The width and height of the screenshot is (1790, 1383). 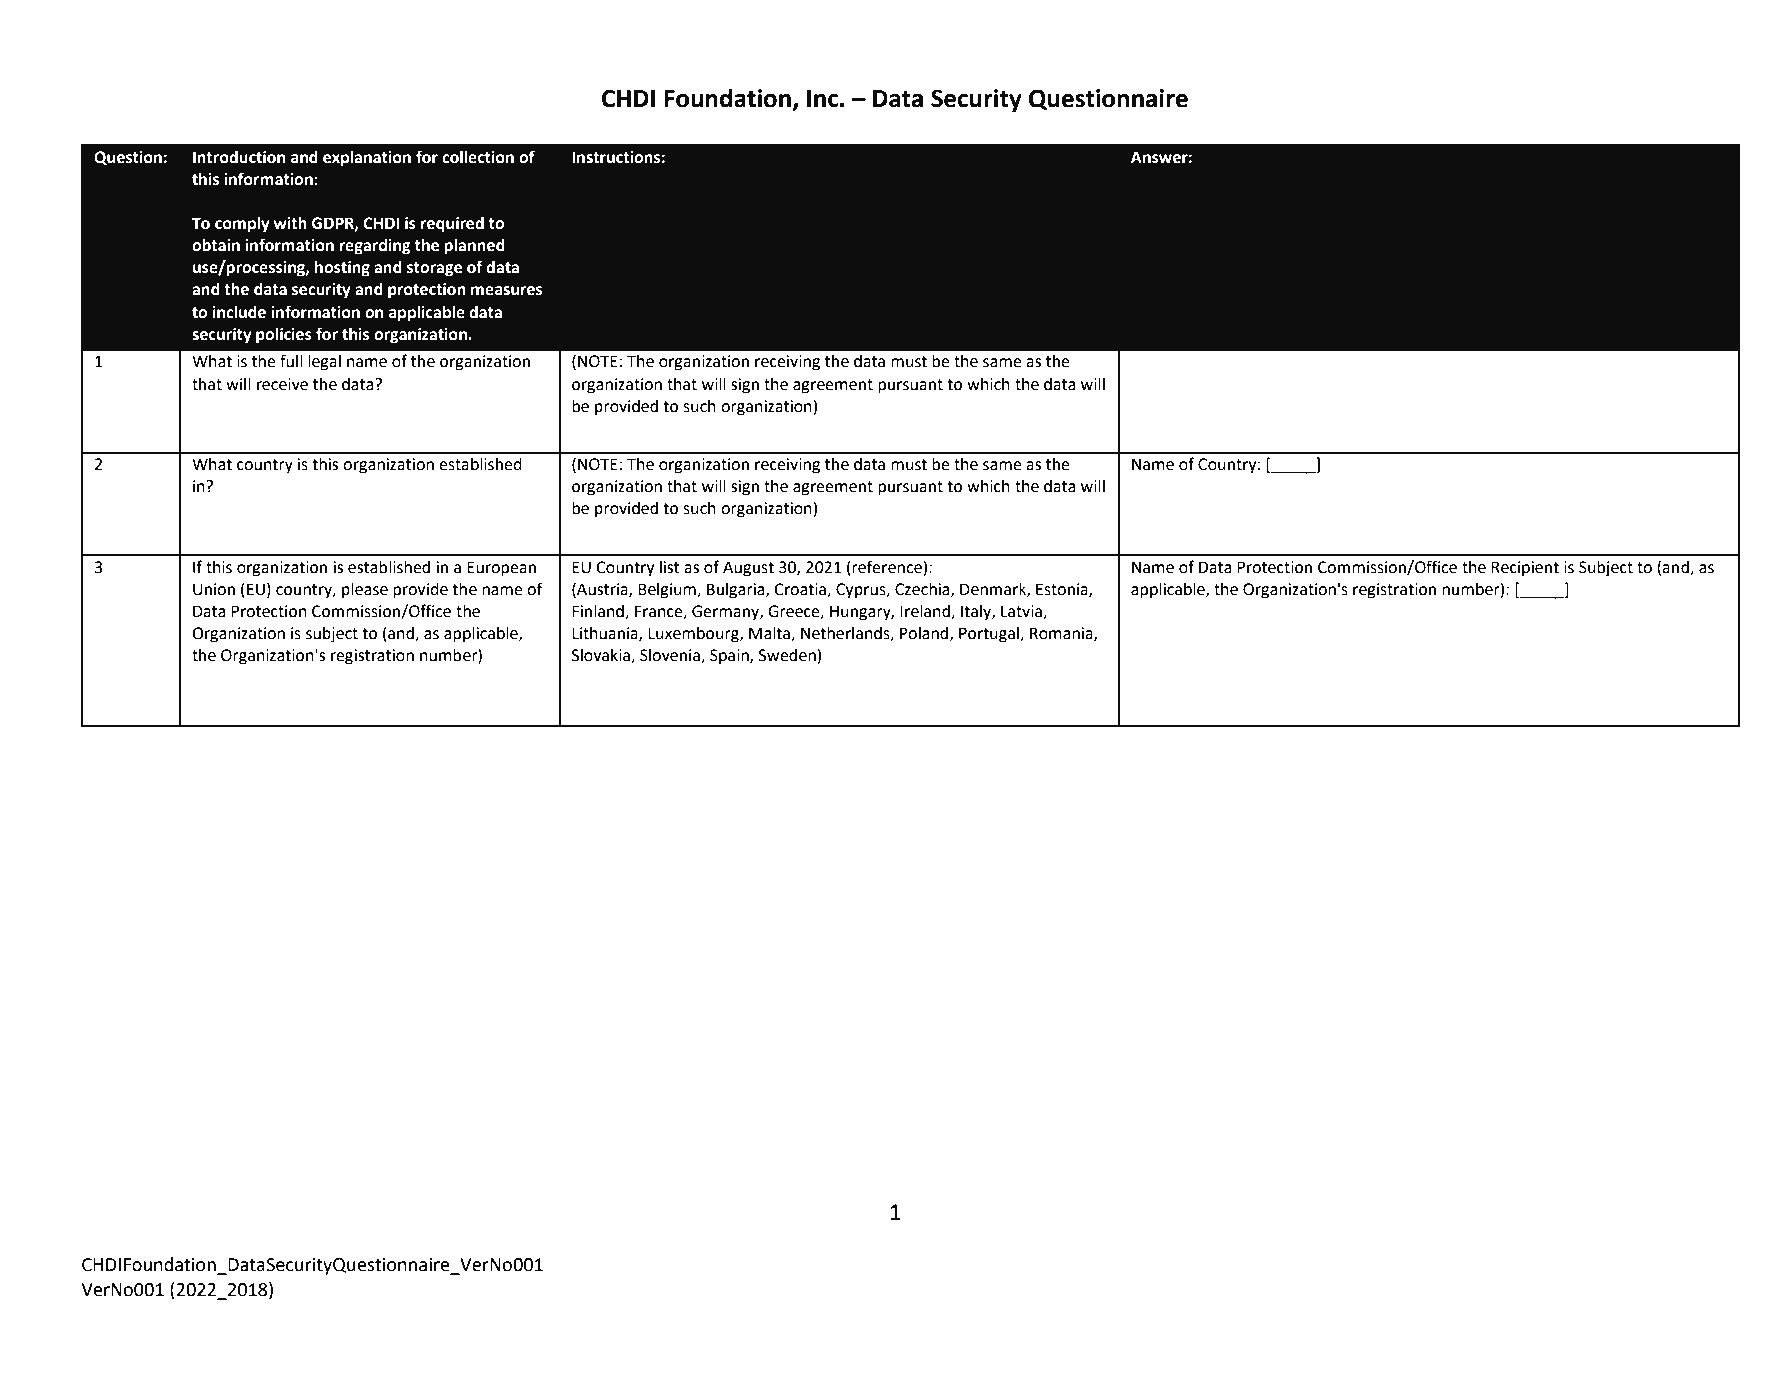 I want to click on required, so click(x=452, y=224).
